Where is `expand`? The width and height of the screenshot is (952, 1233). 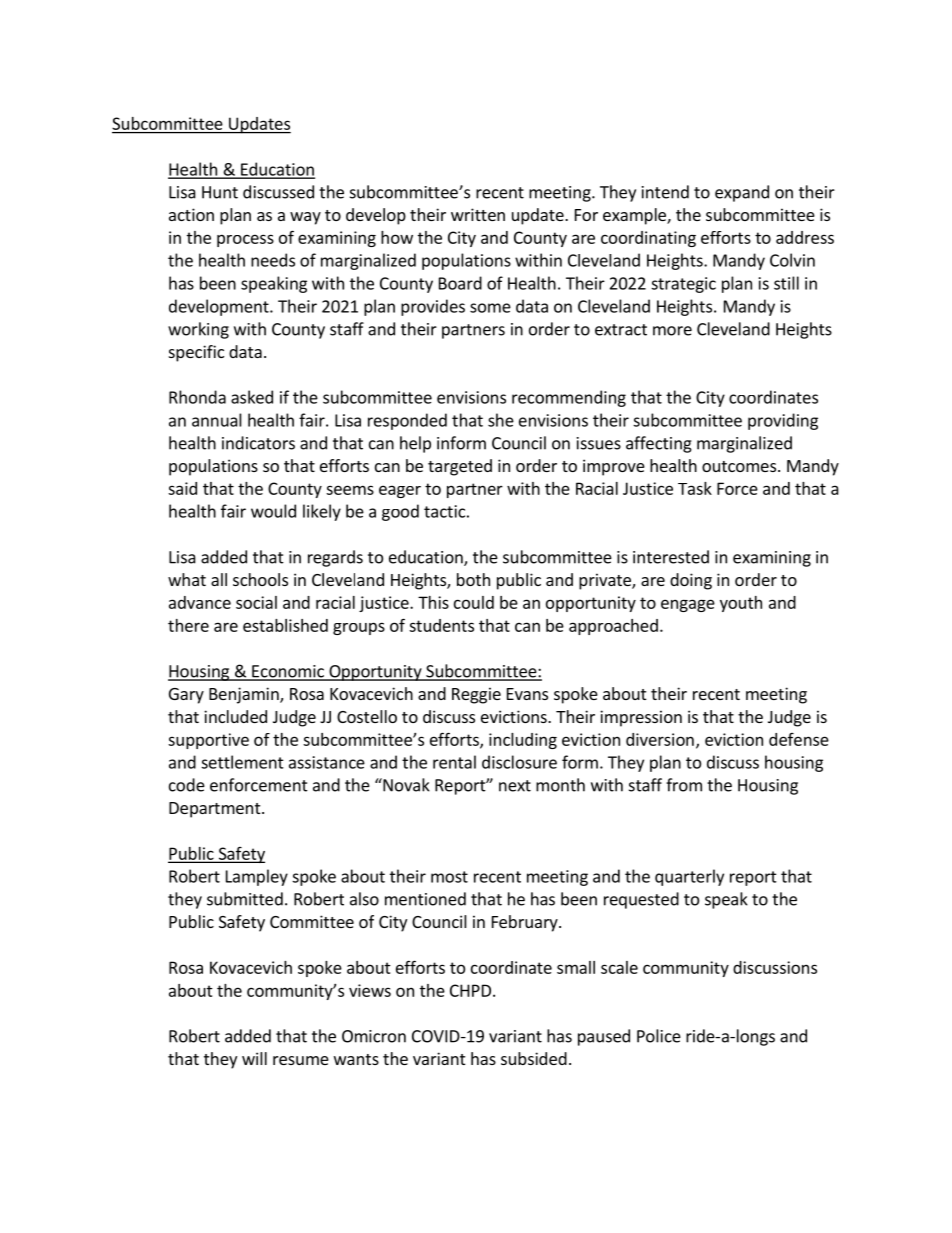 expand is located at coordinates (742, 193).
